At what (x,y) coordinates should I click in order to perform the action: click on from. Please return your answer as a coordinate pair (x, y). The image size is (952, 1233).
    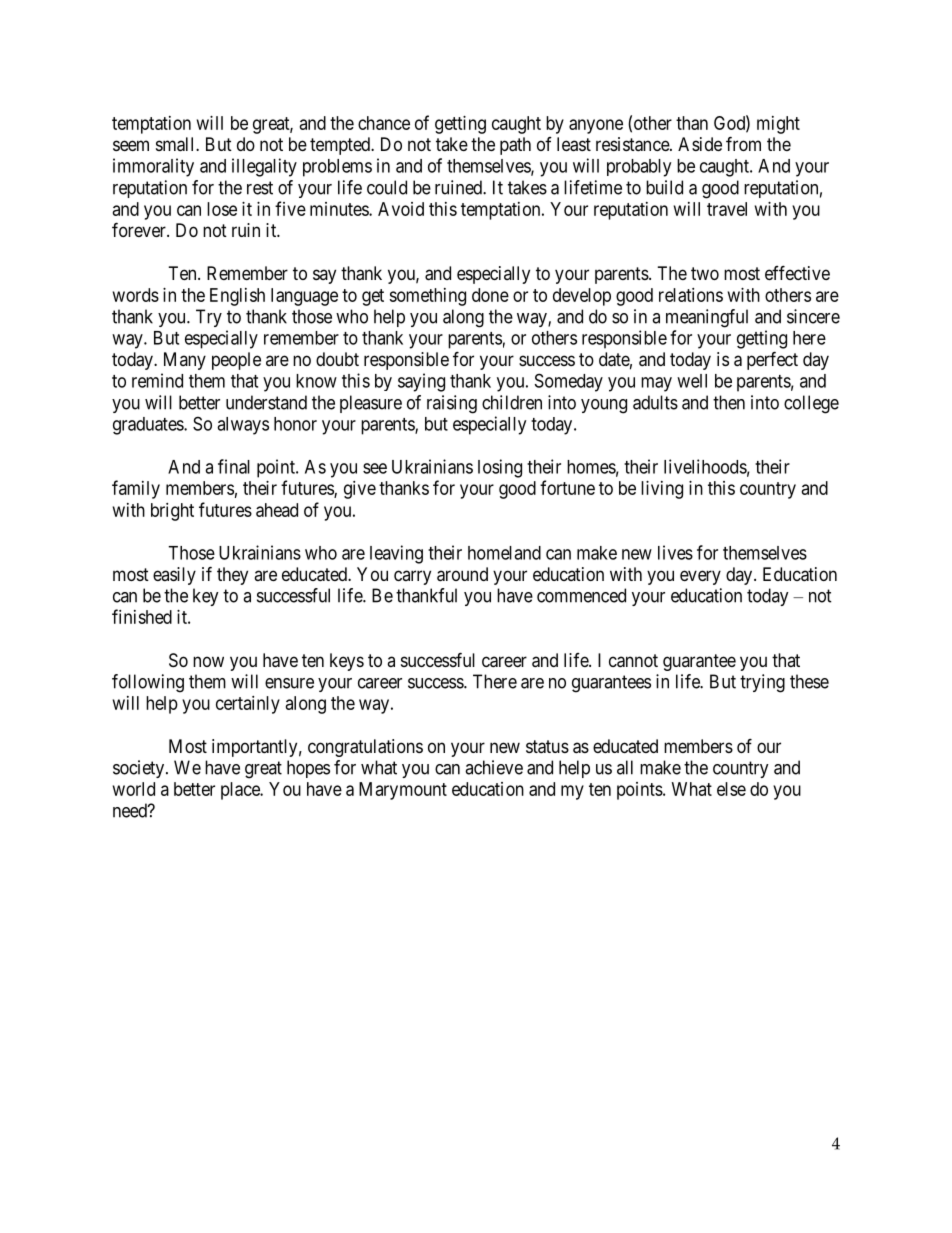
    Looking at the image, I should click on (743, 143).
